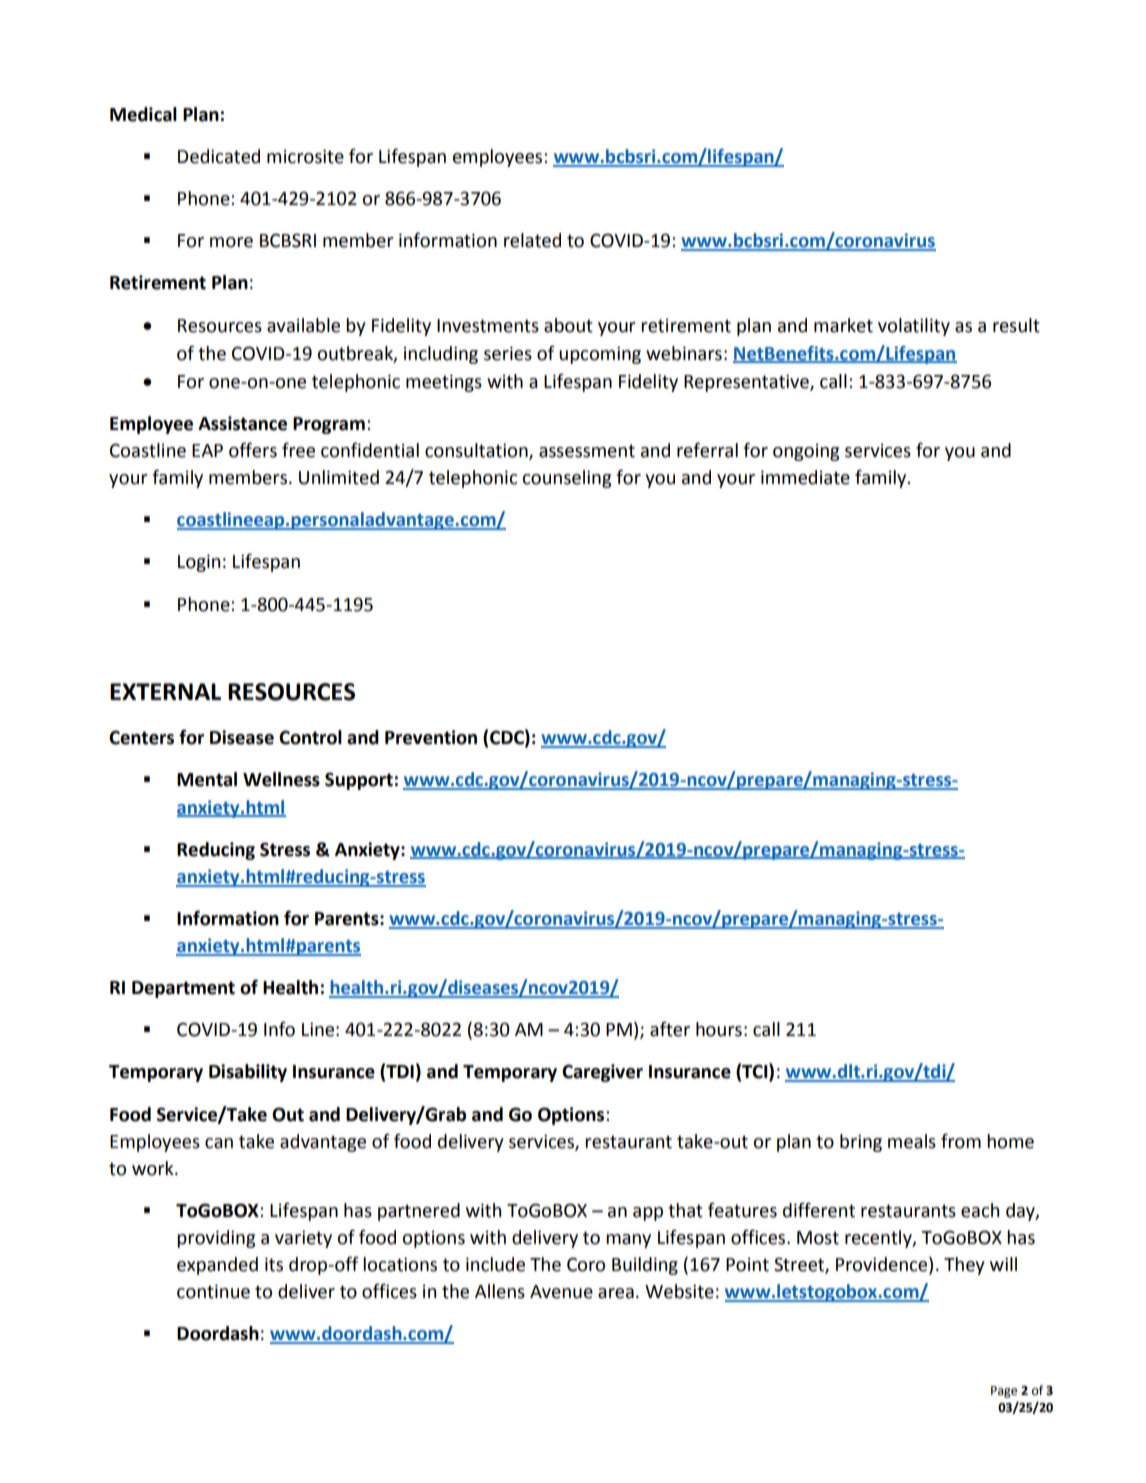 The width and height of the image is (1146, 1483). Describe the element at coordinates (805, 477) in the image. I see `immediate` at that location.
